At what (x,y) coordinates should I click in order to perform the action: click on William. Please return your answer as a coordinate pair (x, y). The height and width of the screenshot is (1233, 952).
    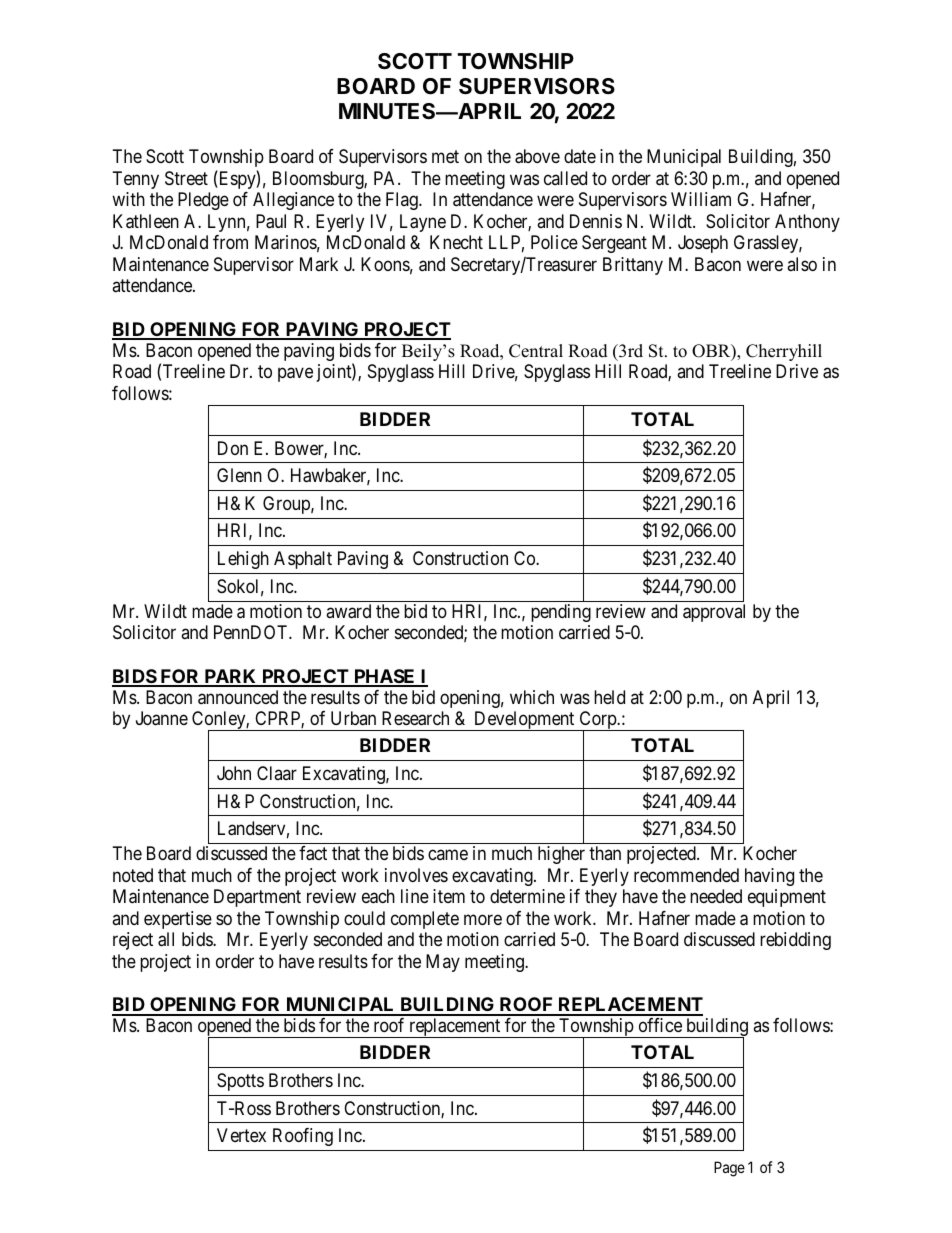
    Looking at the image, I should click on (701, 199).
